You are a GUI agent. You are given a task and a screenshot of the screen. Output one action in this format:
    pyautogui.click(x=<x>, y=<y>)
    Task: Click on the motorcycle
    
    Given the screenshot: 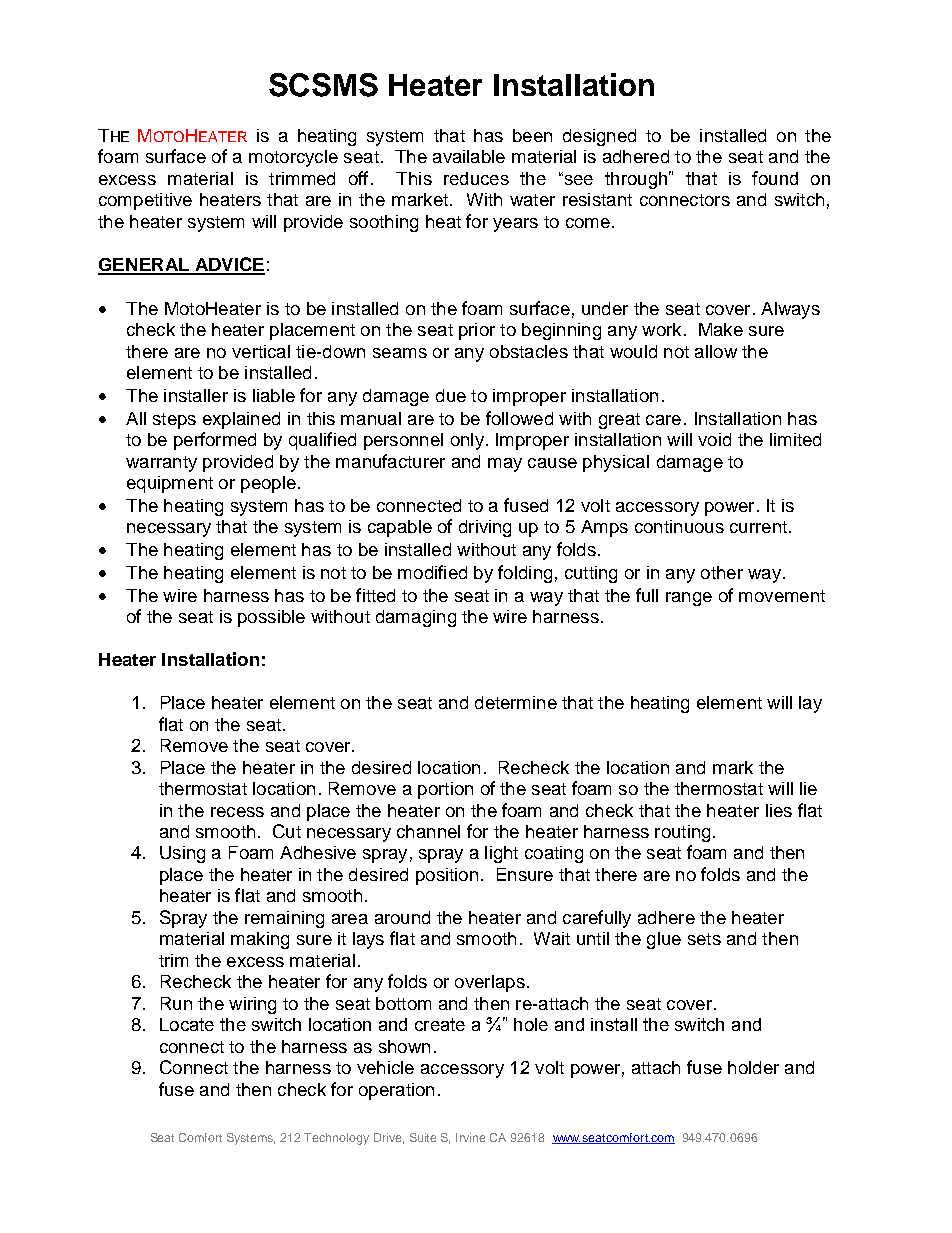 What is the action you would take?
    pyautogui.click(x=293, y=158)
